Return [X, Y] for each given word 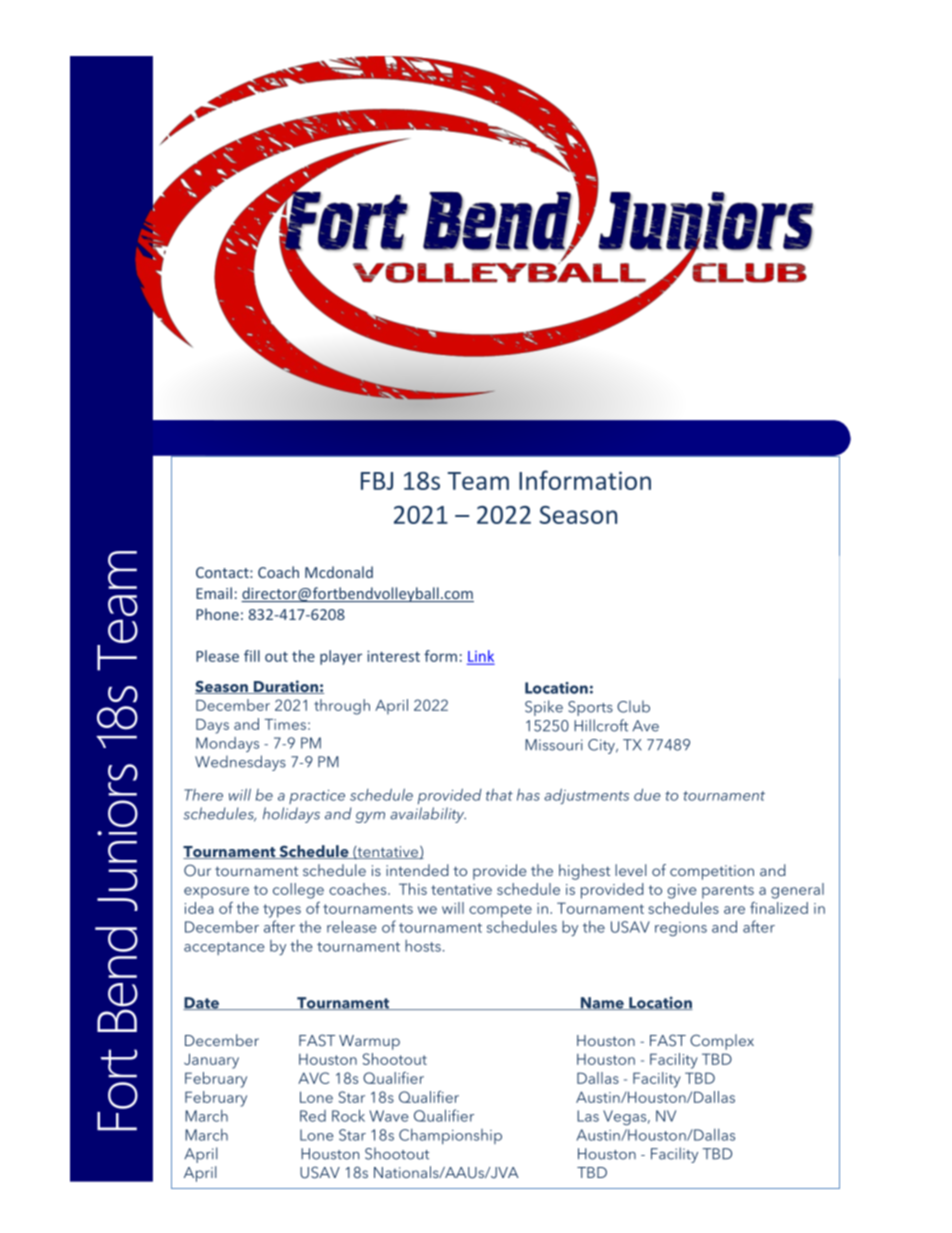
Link [480, 657]
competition [712, 872]
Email [214, 593]
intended [417, 870]
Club [633, 706]
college [298, 891]
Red [313, 1116]
